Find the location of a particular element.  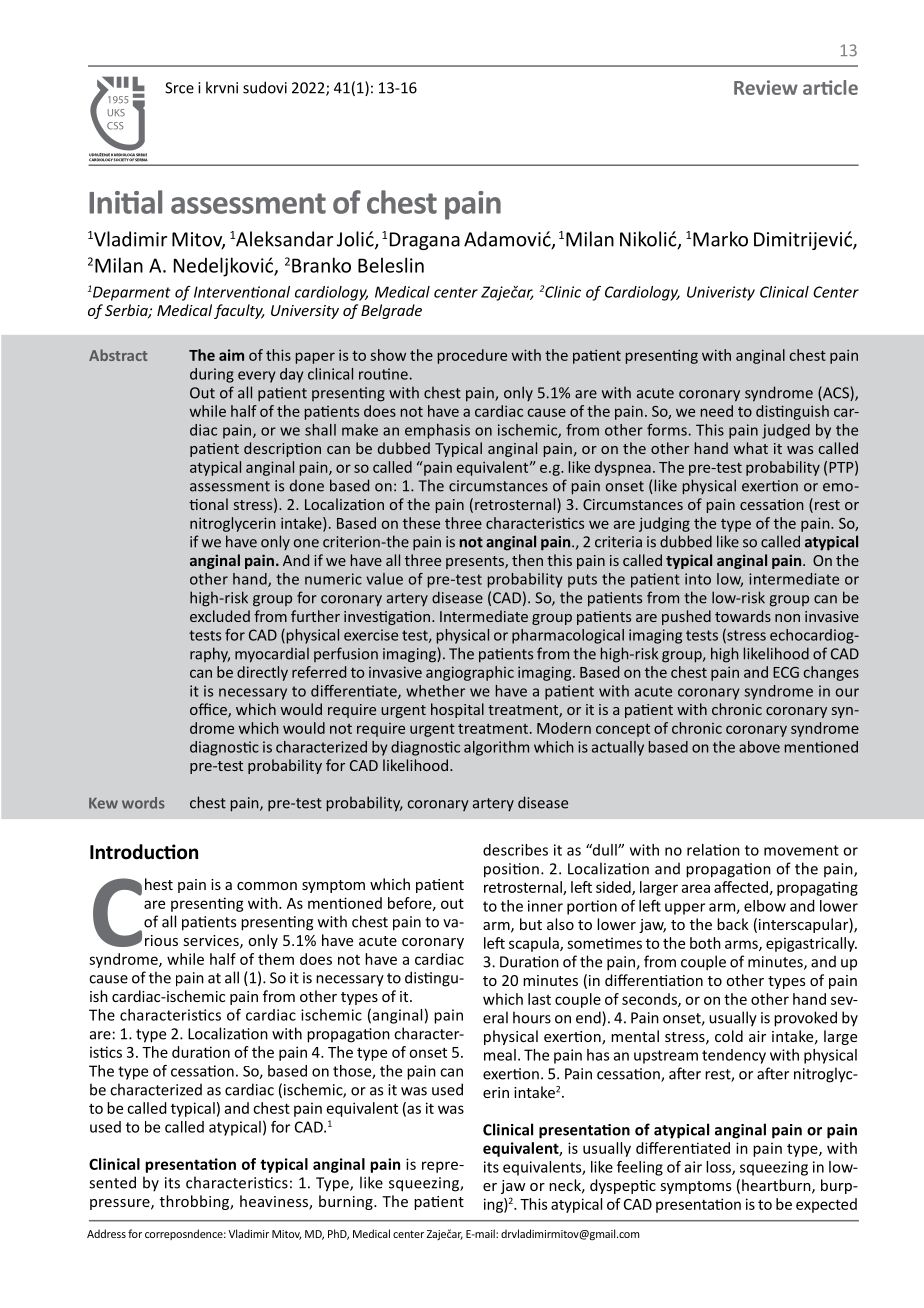

Initial is located at coordinates (125, 202).
